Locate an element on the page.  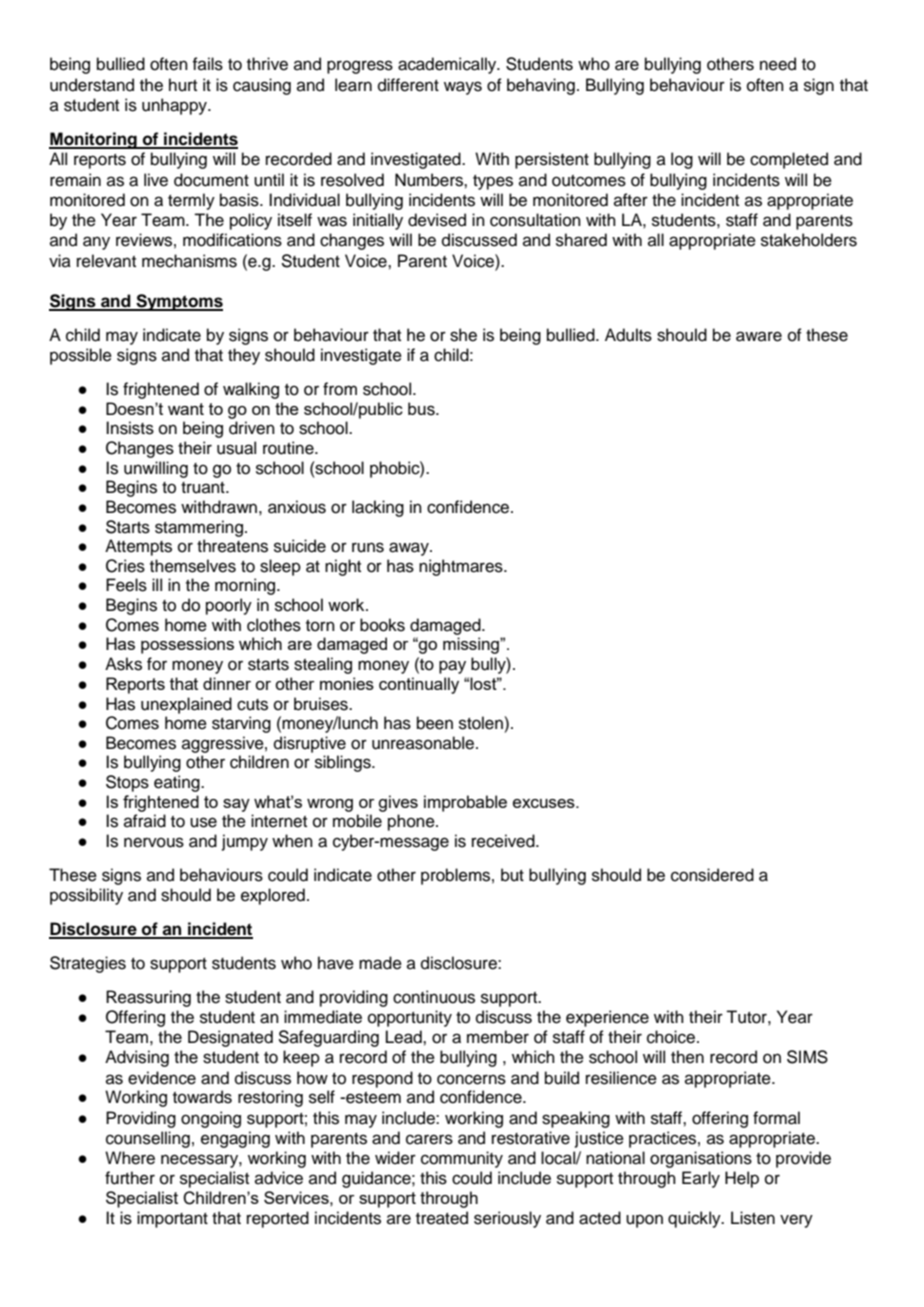
need is located at coordinates (778, 64).
